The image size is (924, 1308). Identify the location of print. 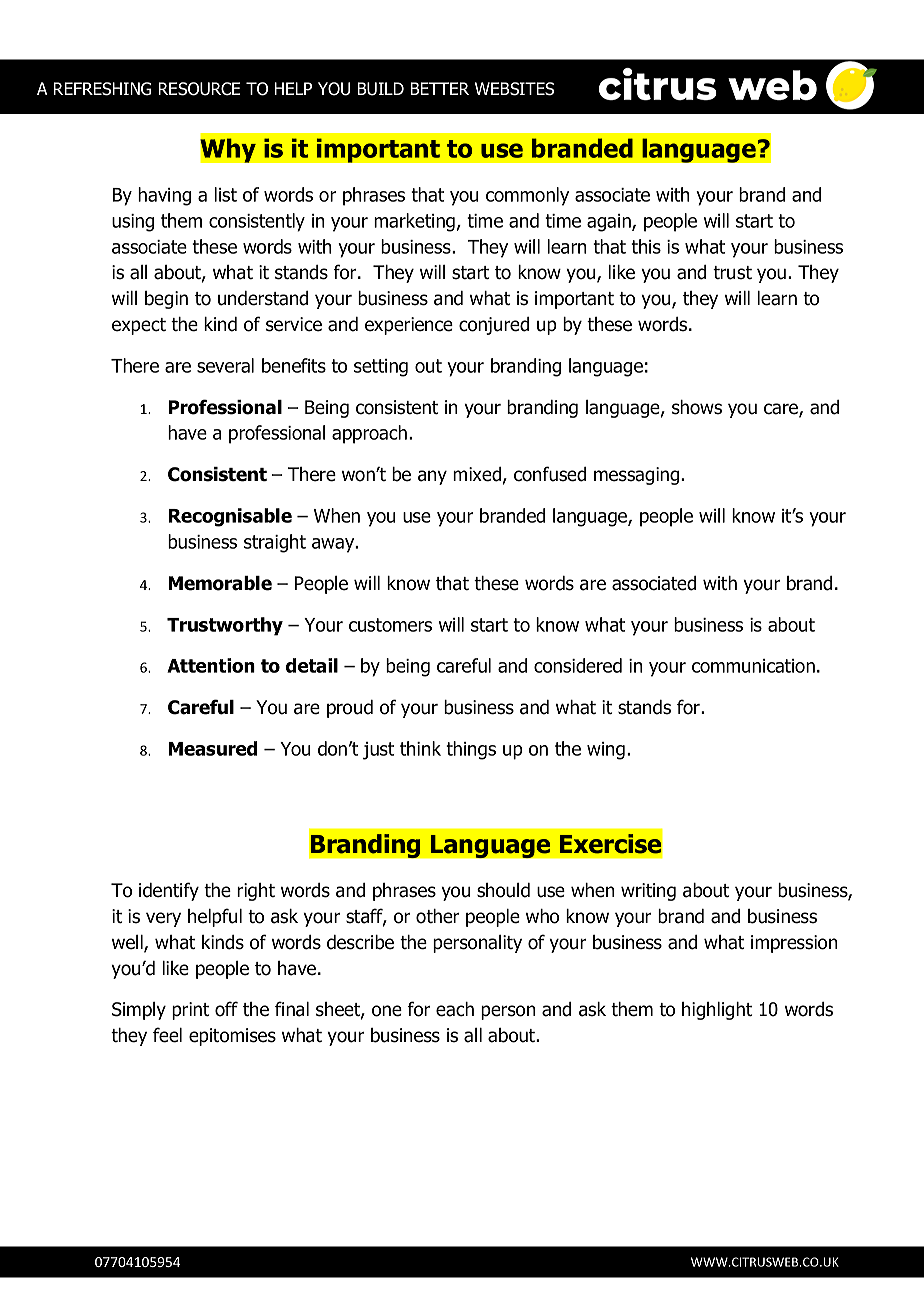
(191, 1011).
